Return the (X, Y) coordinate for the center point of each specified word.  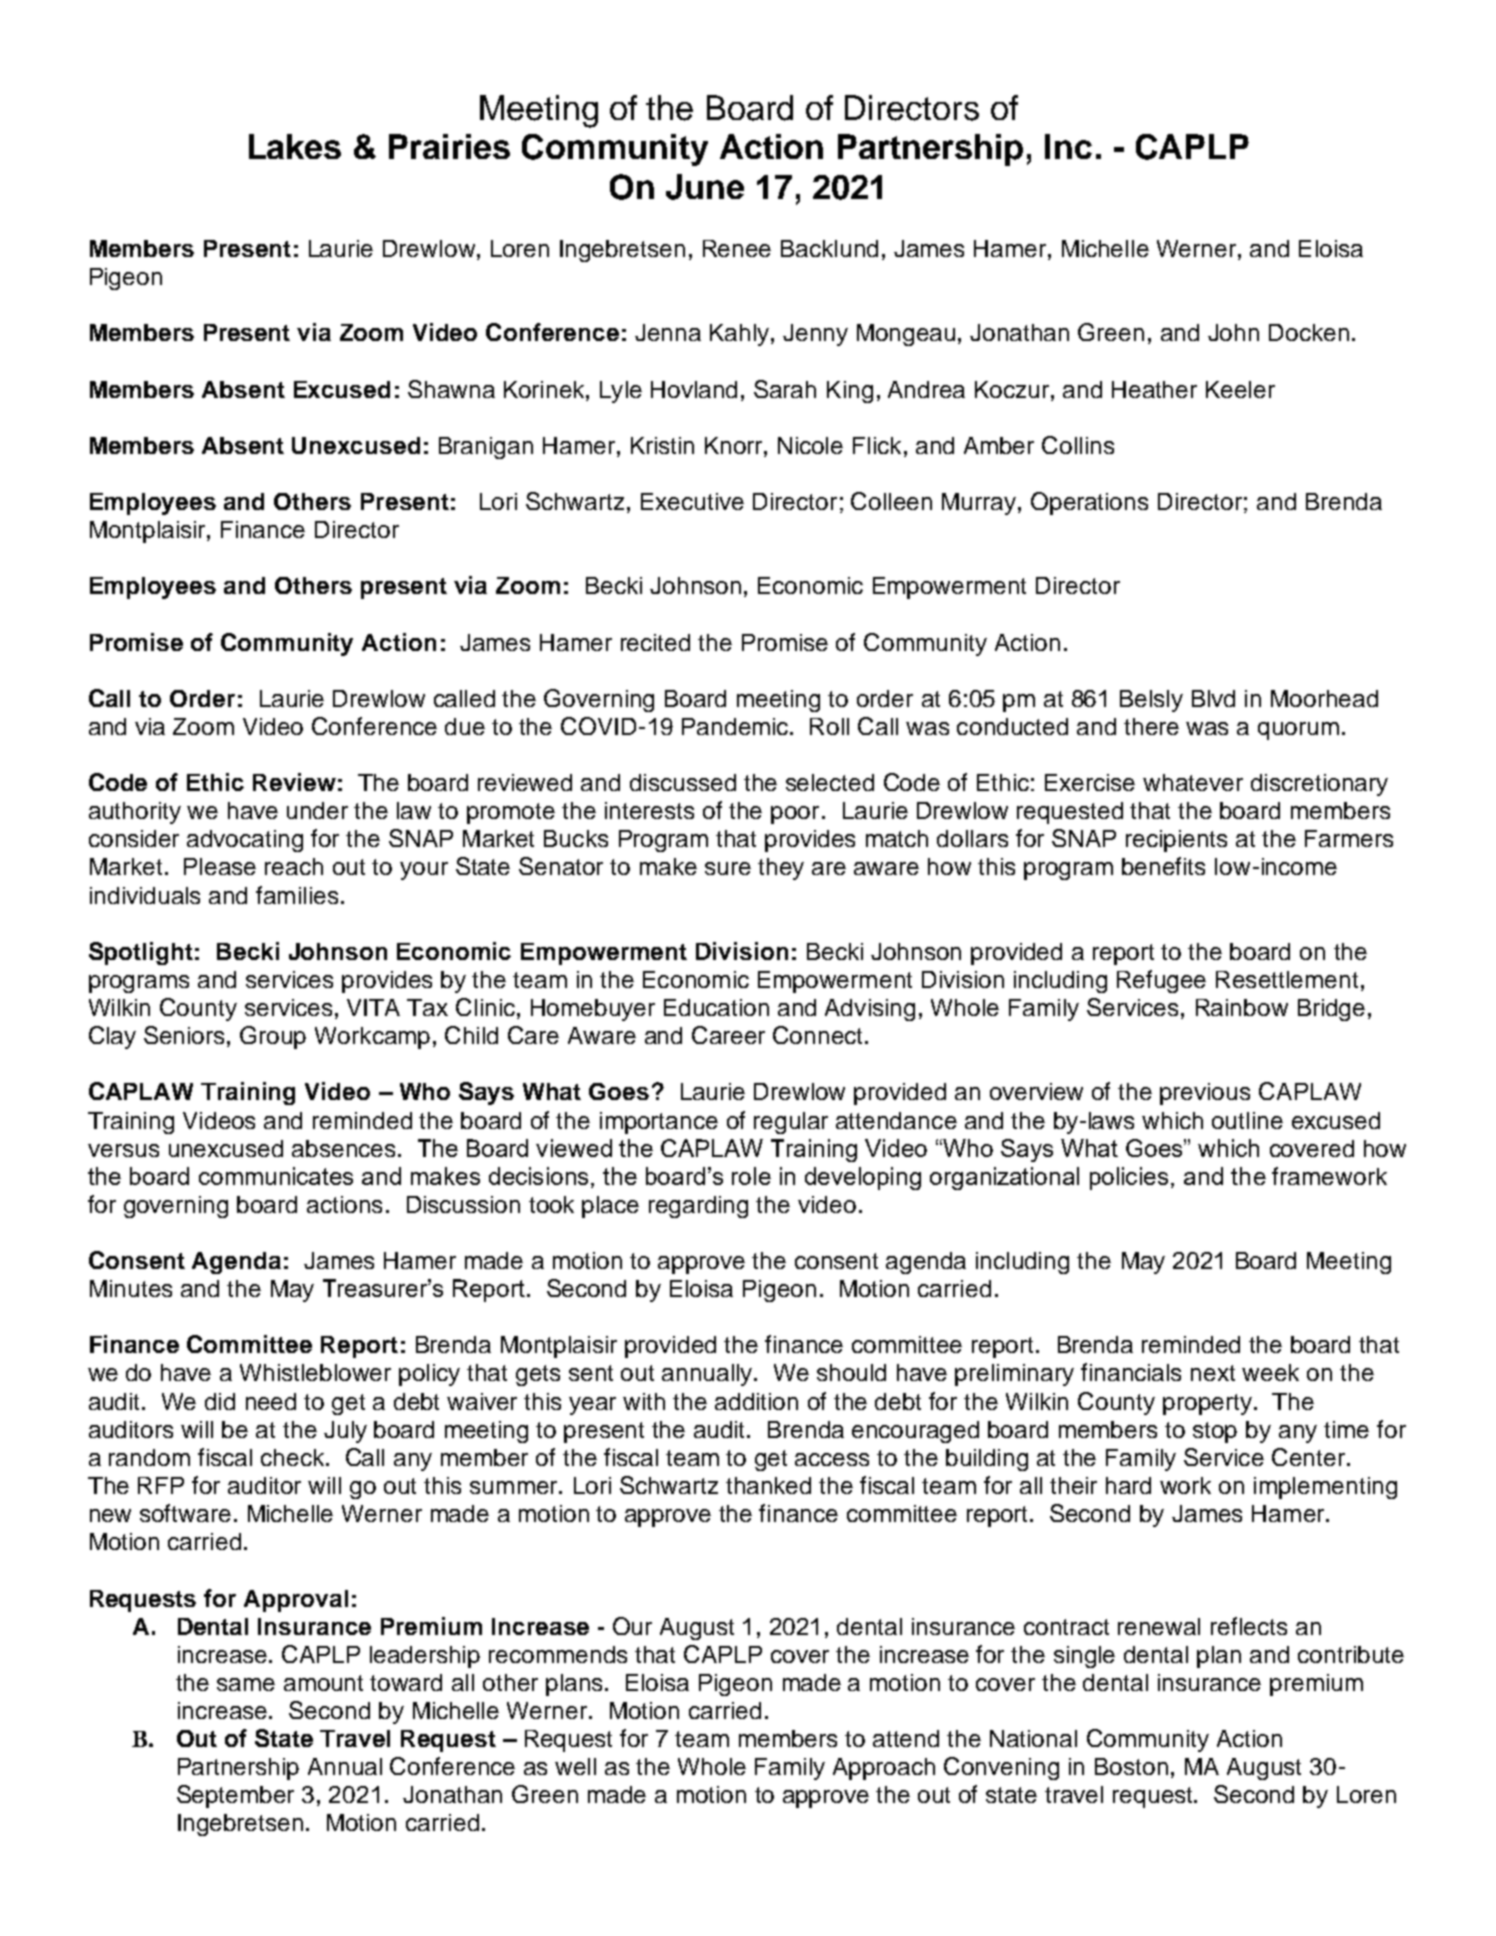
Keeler (1240, 389)
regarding (698, 1207)
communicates (276, 1176)
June (705, 187)
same (246, 1684)
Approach (884, 1769)
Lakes (295, 146)
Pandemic (736, 726)
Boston (1131, 1766)
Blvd (1213, 698)
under (317, 810)
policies (1129, 1178)
